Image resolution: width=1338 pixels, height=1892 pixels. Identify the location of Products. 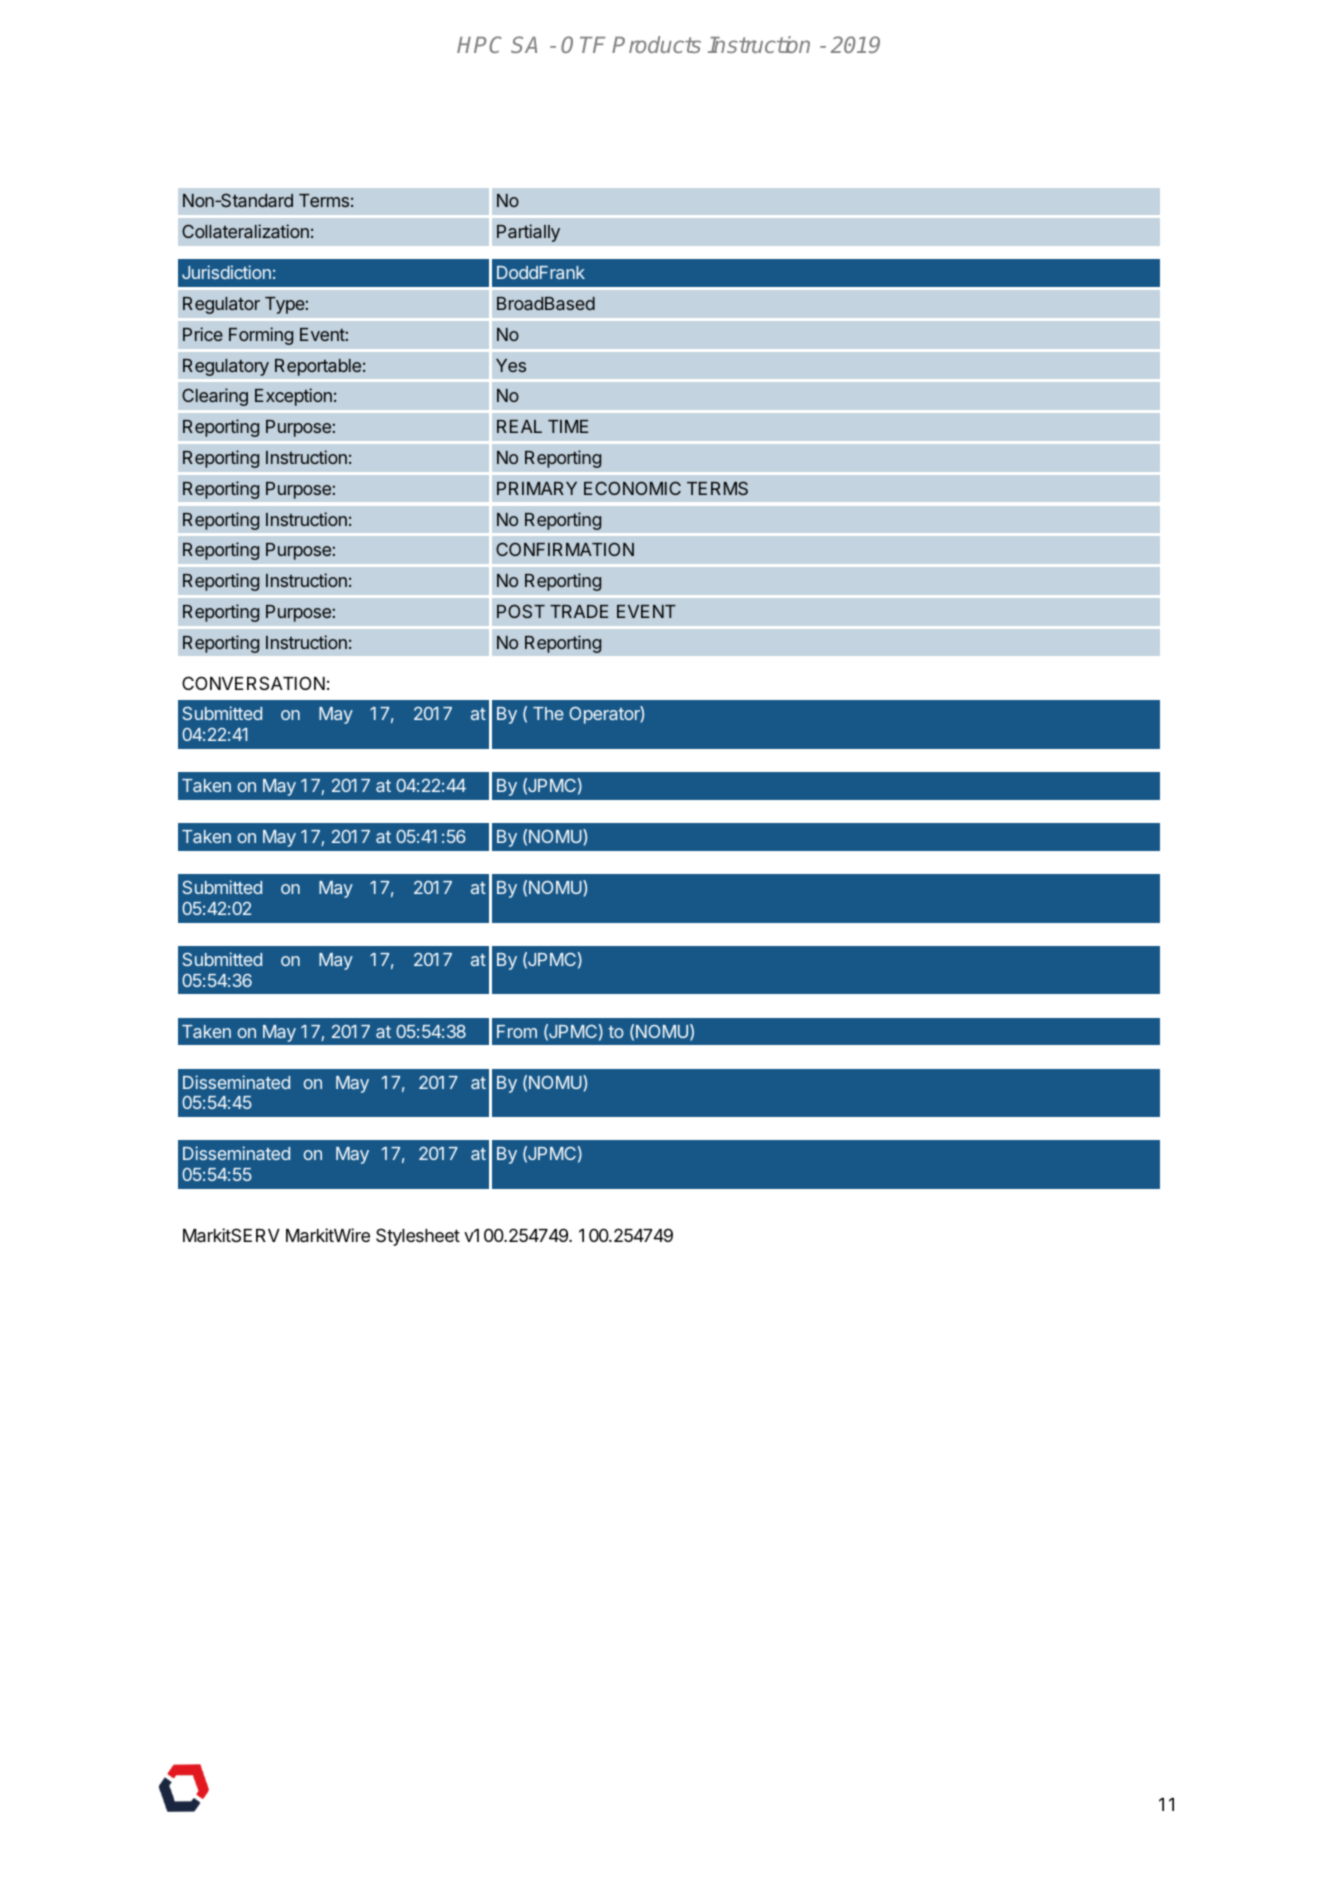
(656, 44).
